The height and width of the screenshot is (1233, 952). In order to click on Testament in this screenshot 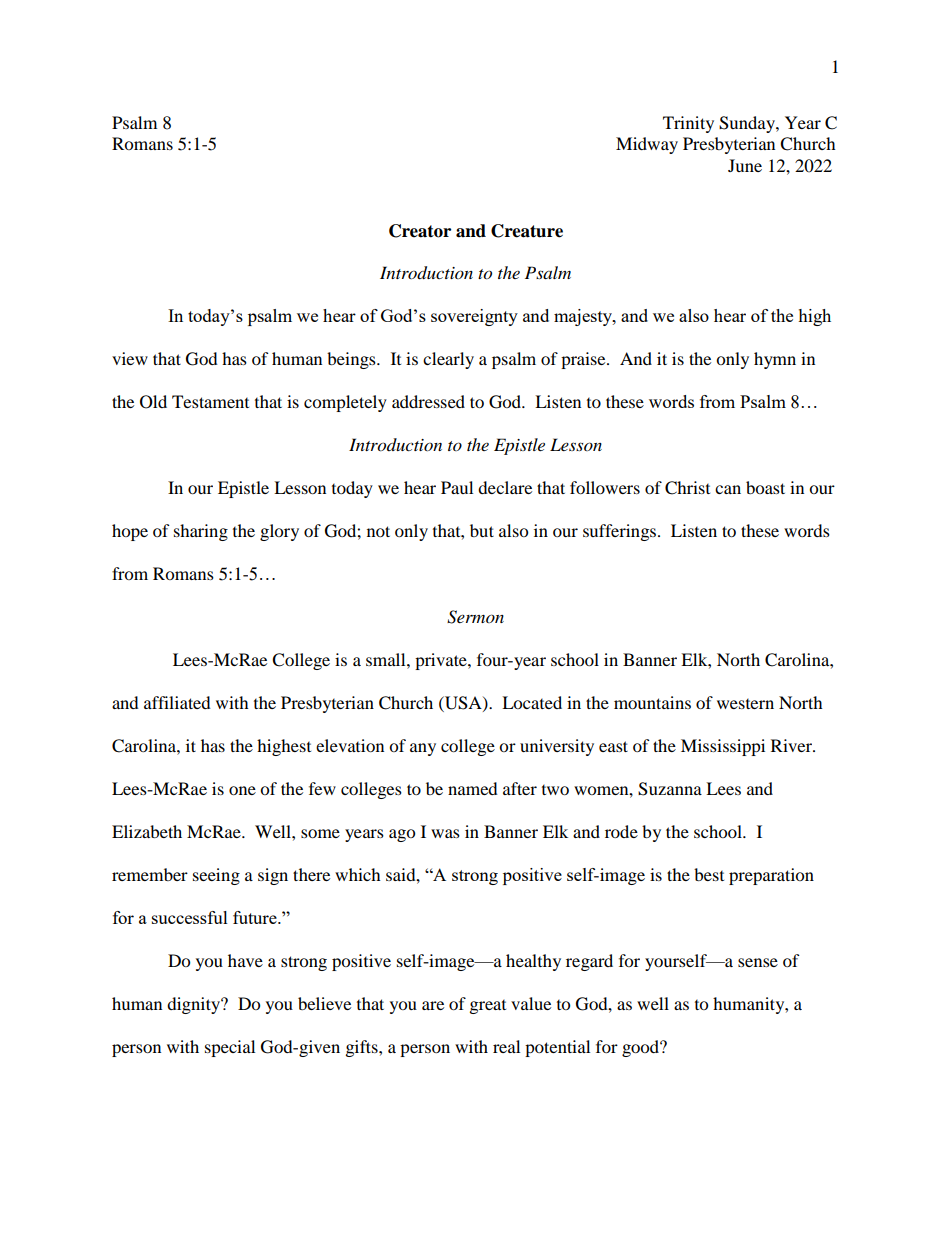, I will do `click(210, 401)`.
